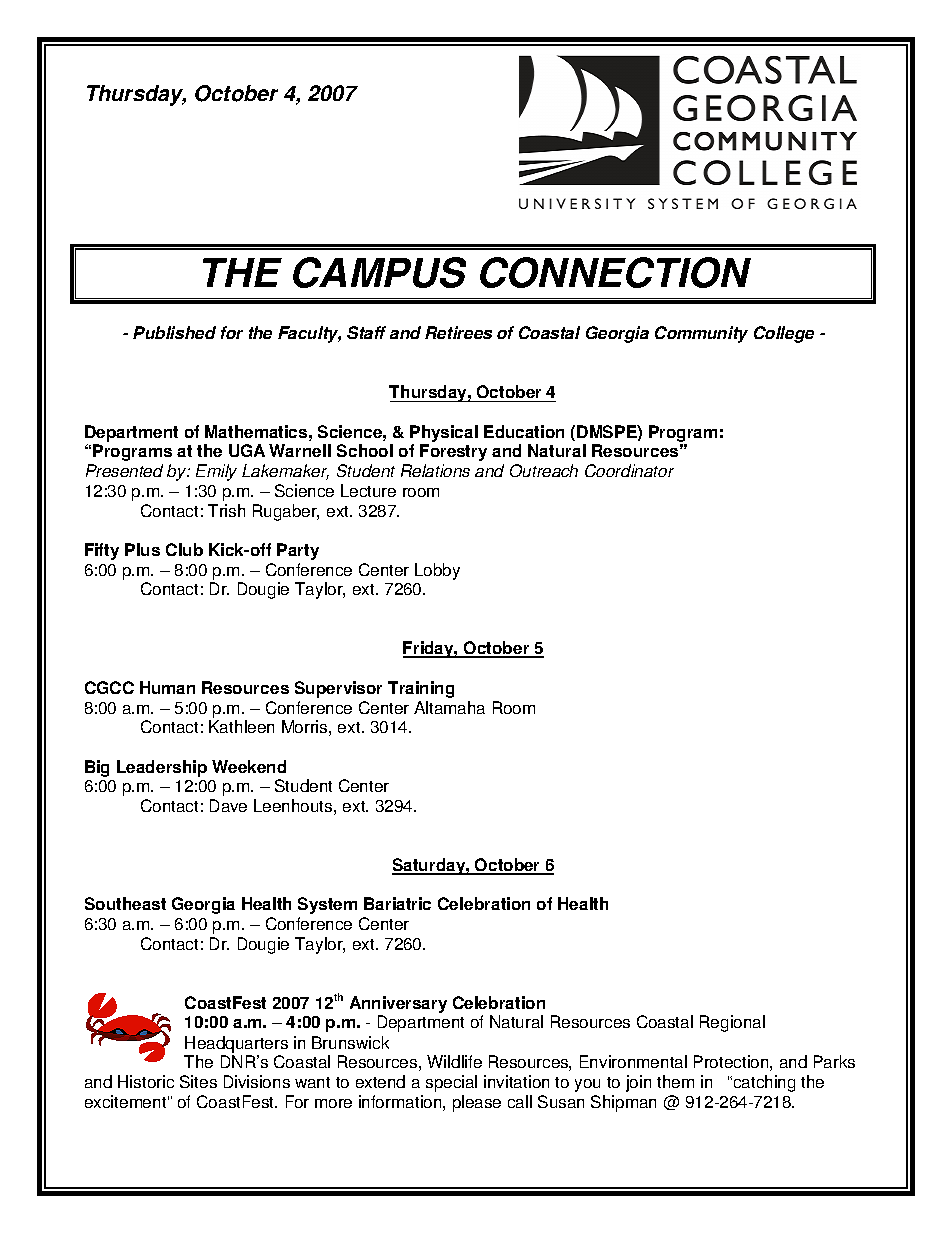 The height and width of the screenshot is (1233, 952). I want to click on Southeast, so click(125, 903).
